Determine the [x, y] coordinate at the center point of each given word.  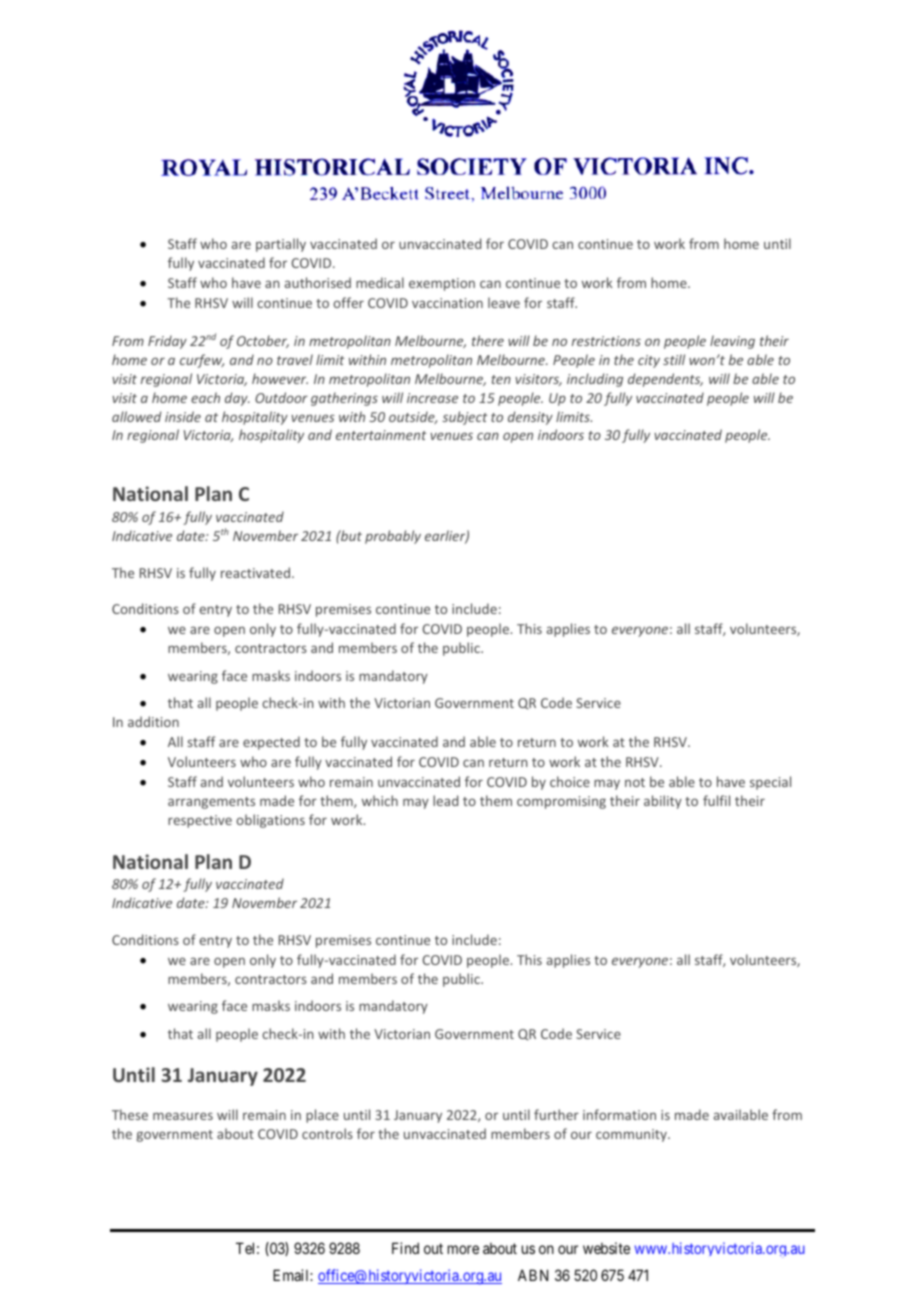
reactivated [255, 572]
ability [663, 802]
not [635, 782]
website [606, 1248]
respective [200, 821]
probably [393, 537]
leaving [732, 342]
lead [445, 800]
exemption [442, 284]
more [463, 1249]
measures [183, 1116]
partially [281, 245]
